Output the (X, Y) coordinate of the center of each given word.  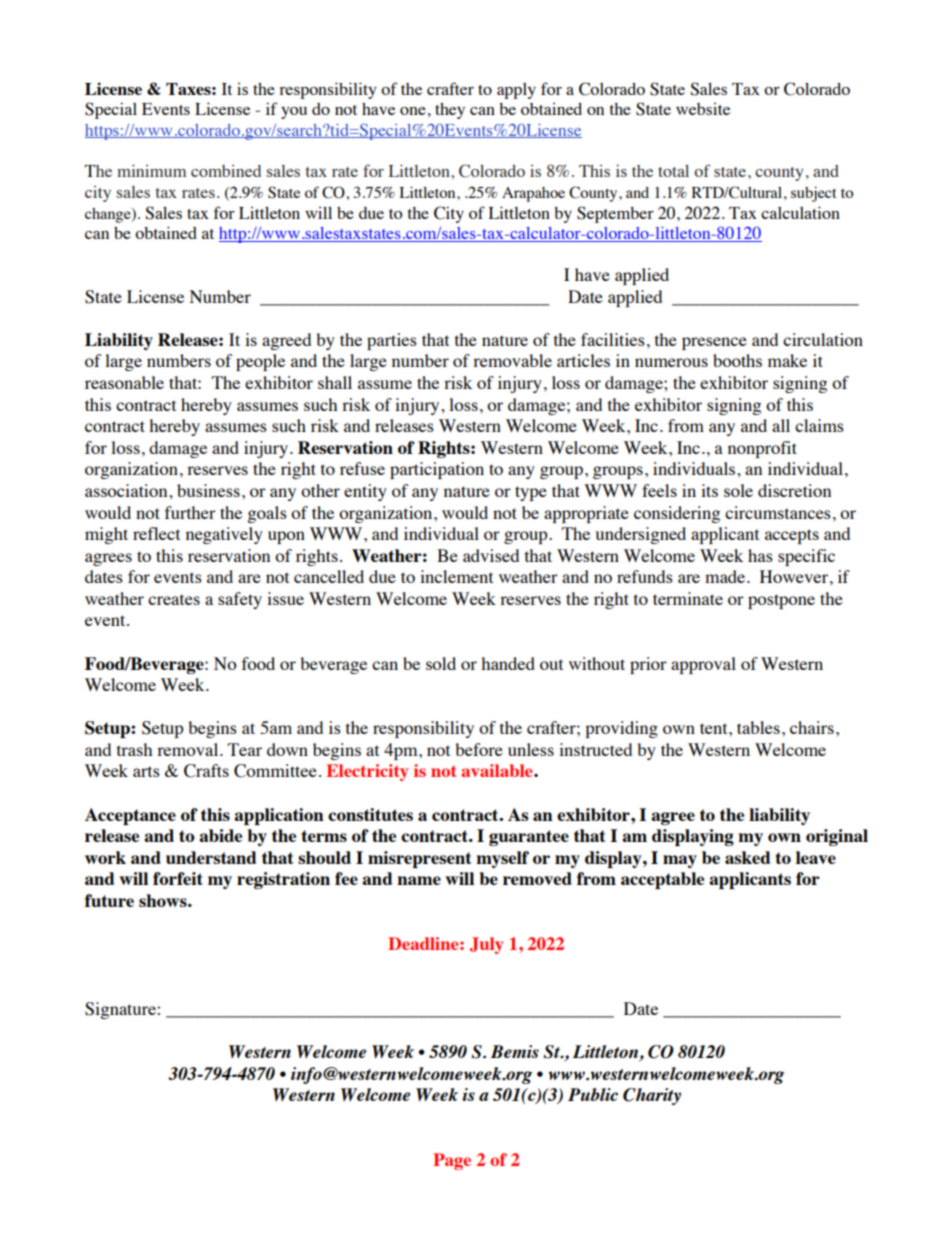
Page (452, 1161)
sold (441, 663)
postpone (781, 601)
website (703, 108)
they (450, 111)
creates (174, 599)
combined (226, 171)
